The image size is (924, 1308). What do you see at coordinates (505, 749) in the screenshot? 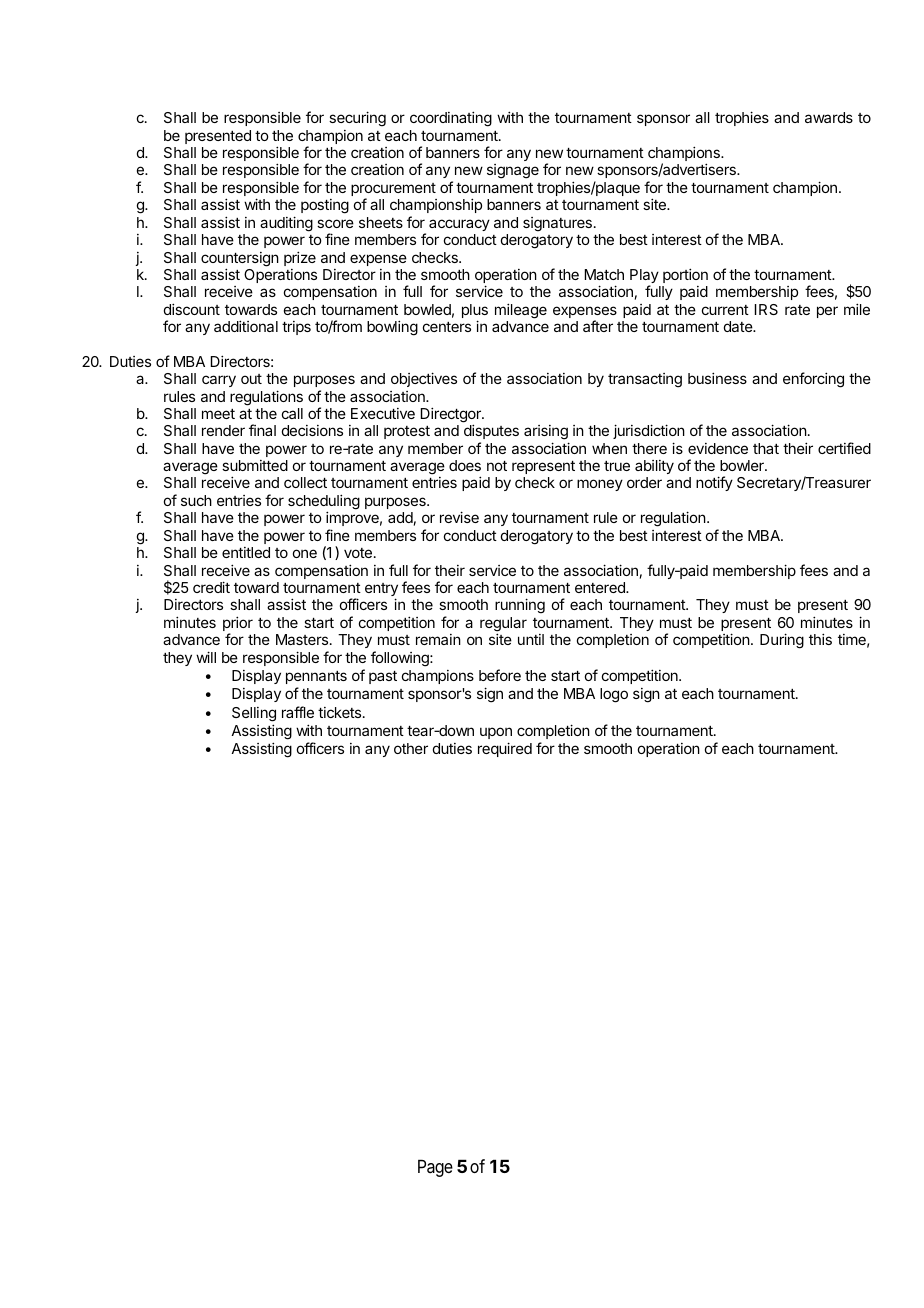
I see `required` at bounding box center [505, 749].
